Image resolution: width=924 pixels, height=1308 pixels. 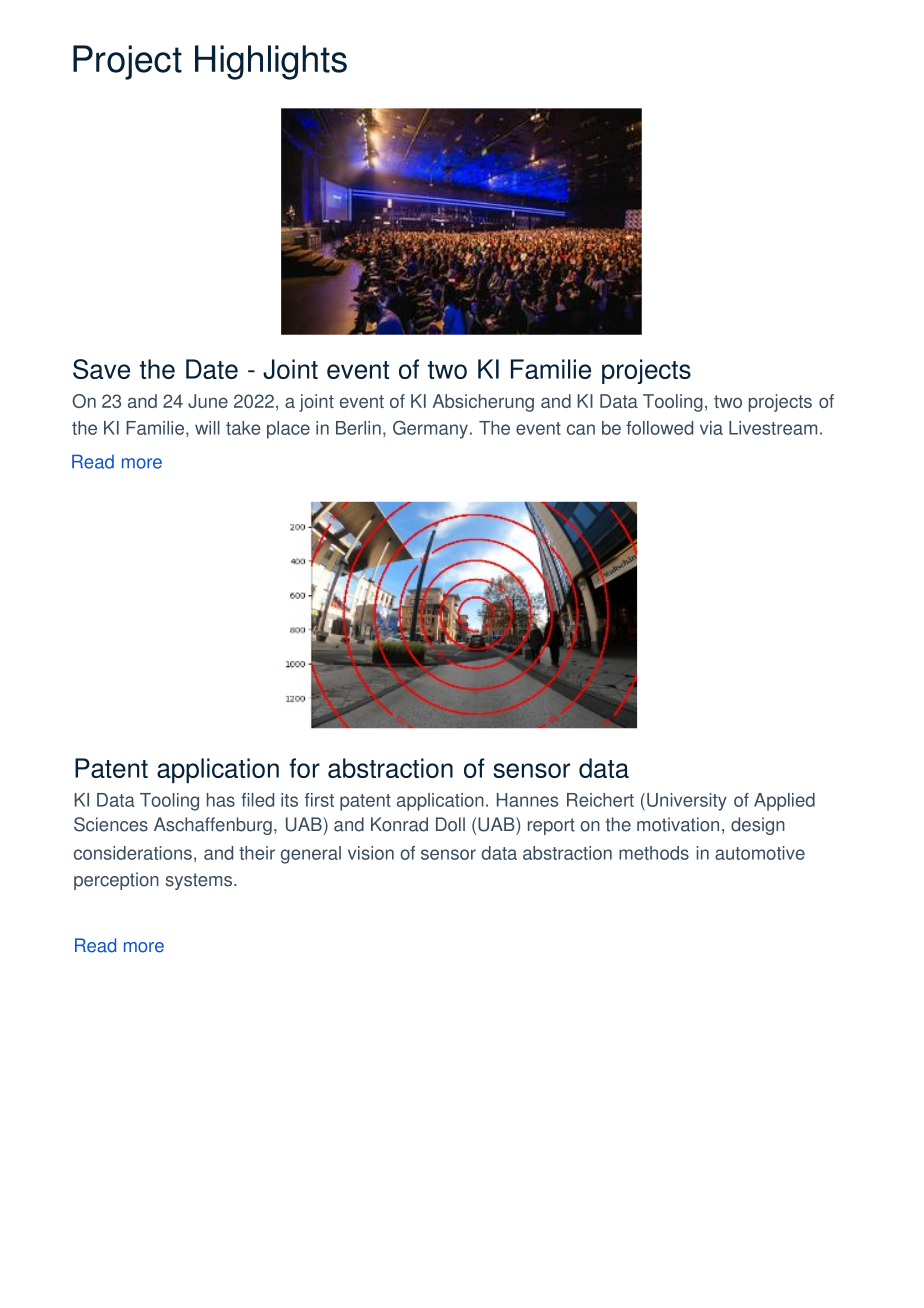 What do you see at coordinates (450, 824) in the document?
I see `Doll` at bounding box center [450, 824].
